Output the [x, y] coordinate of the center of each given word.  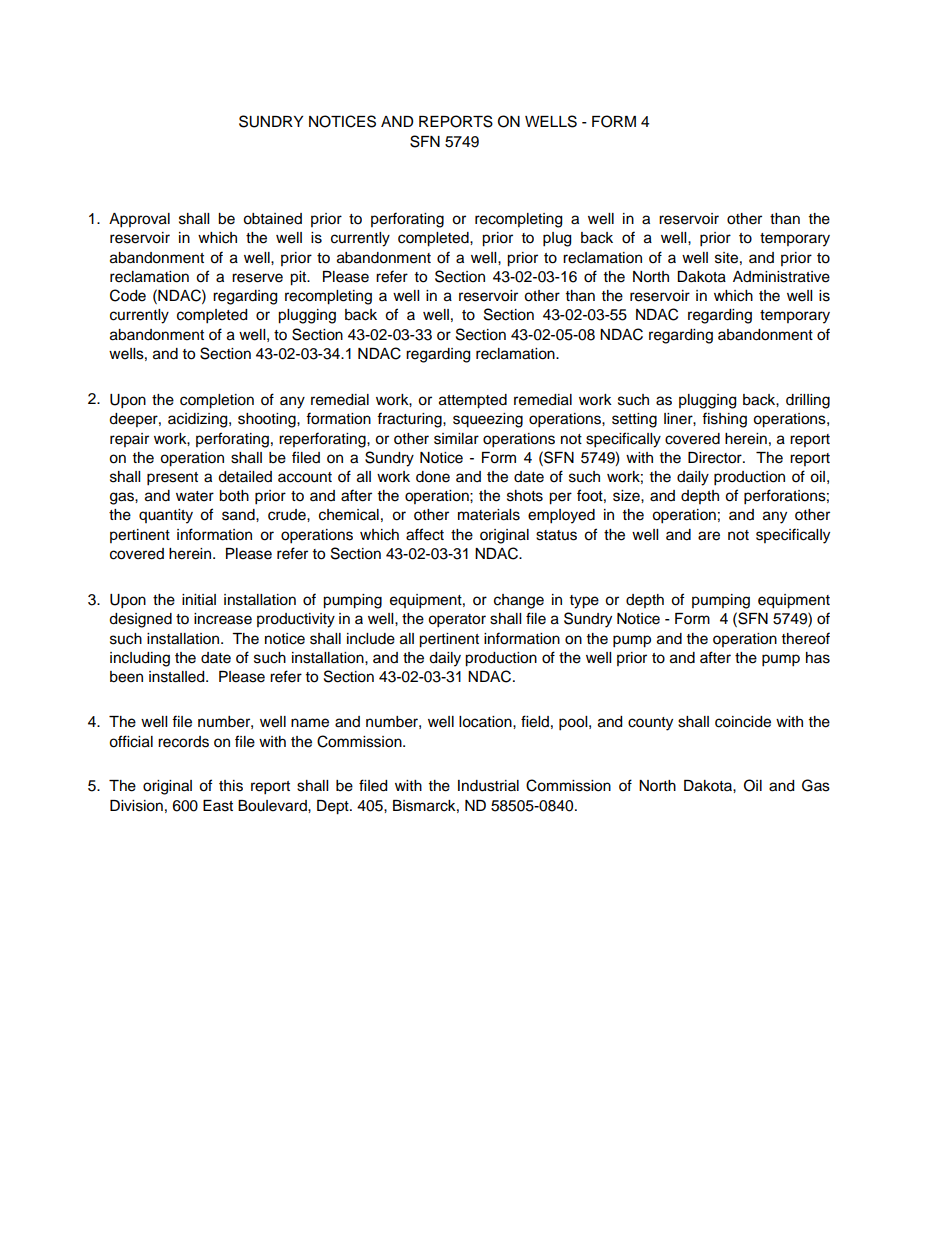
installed [178, 677]
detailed [245, 477]
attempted [473, 401]
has [818, 658]
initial [199, 600]
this [231, 786]
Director [716, 458]
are [709, 536]
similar [456, 439]
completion [217, 401]
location [486, 722]
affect [425, 534]
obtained [272, 219]
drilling [808, 401]
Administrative [781, 277]
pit [299, 278]
